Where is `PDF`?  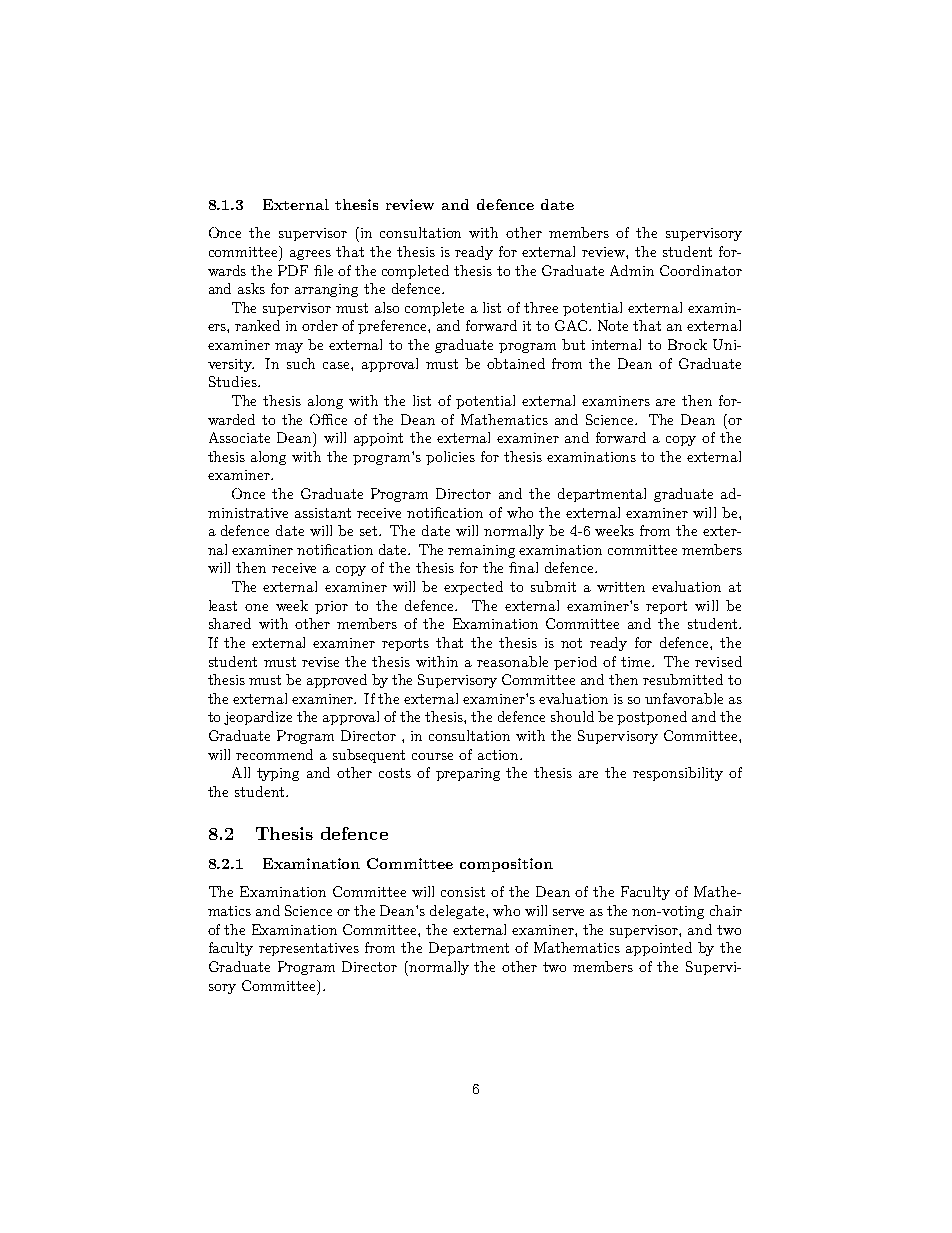 PDF is located at coordinates (293, 270).
